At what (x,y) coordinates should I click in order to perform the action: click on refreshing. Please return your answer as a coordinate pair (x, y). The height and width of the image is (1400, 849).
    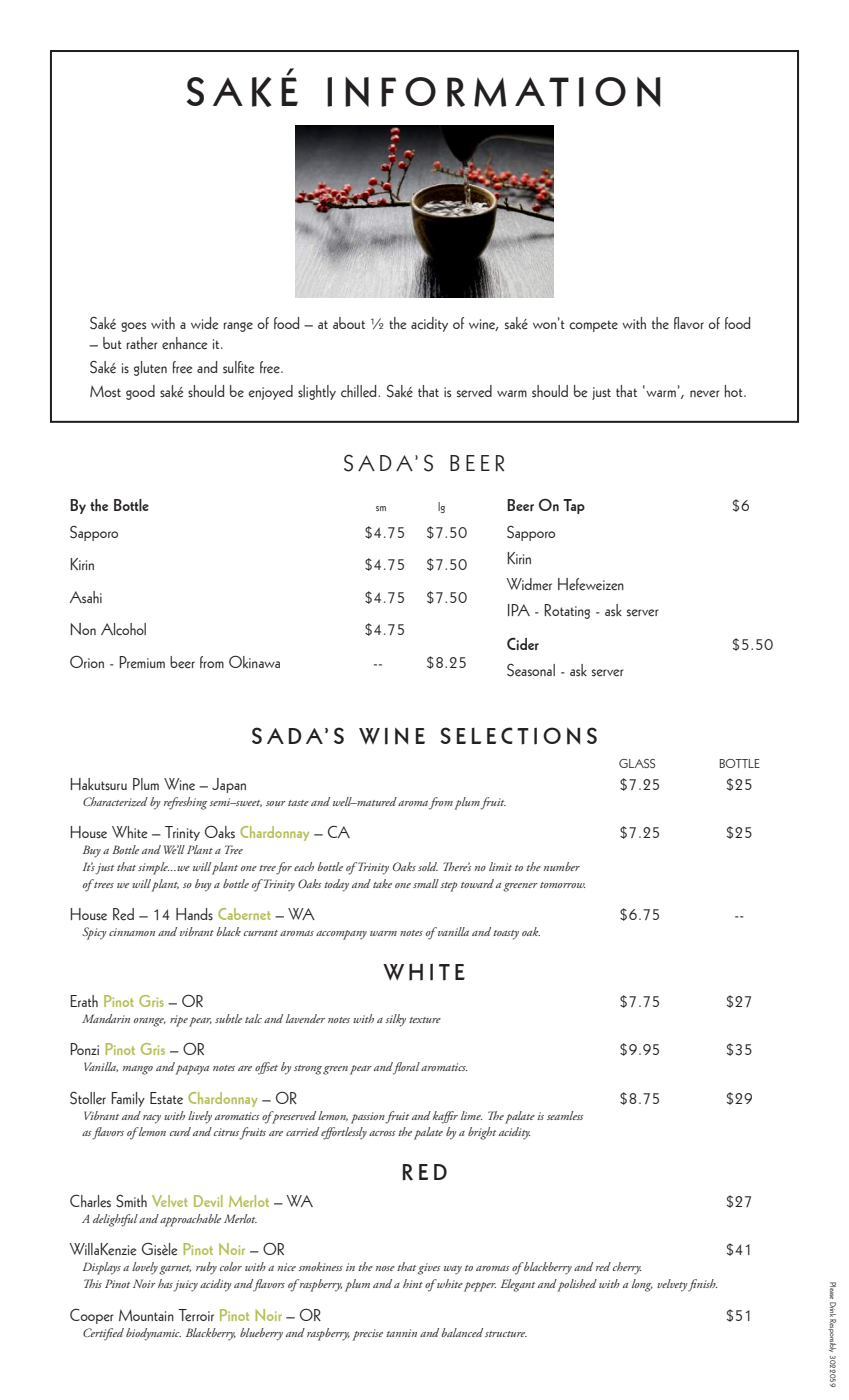
    Looking at the image, I should click on (186, 803).
